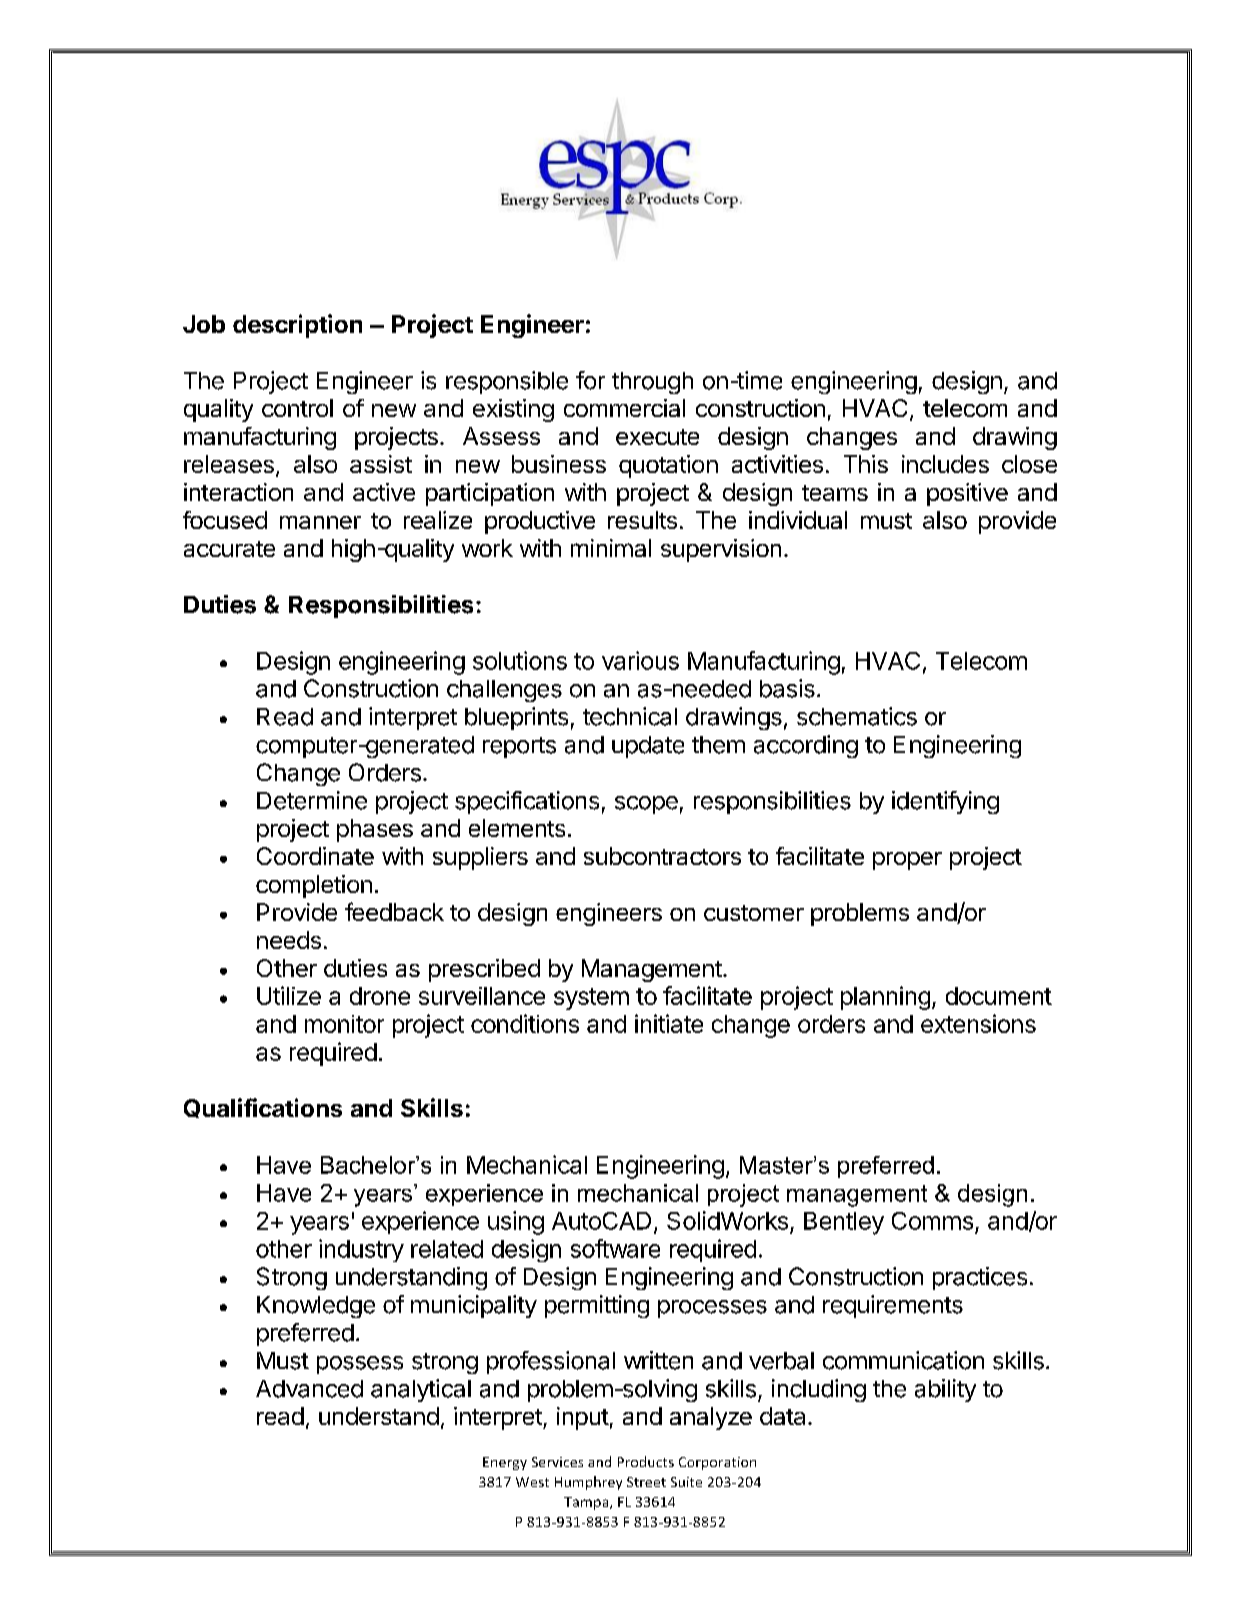 The height and width of the document is (1604, 1240). Describe the element at coordinates (932, 1221) in the document. I see `Comms` at that location.
